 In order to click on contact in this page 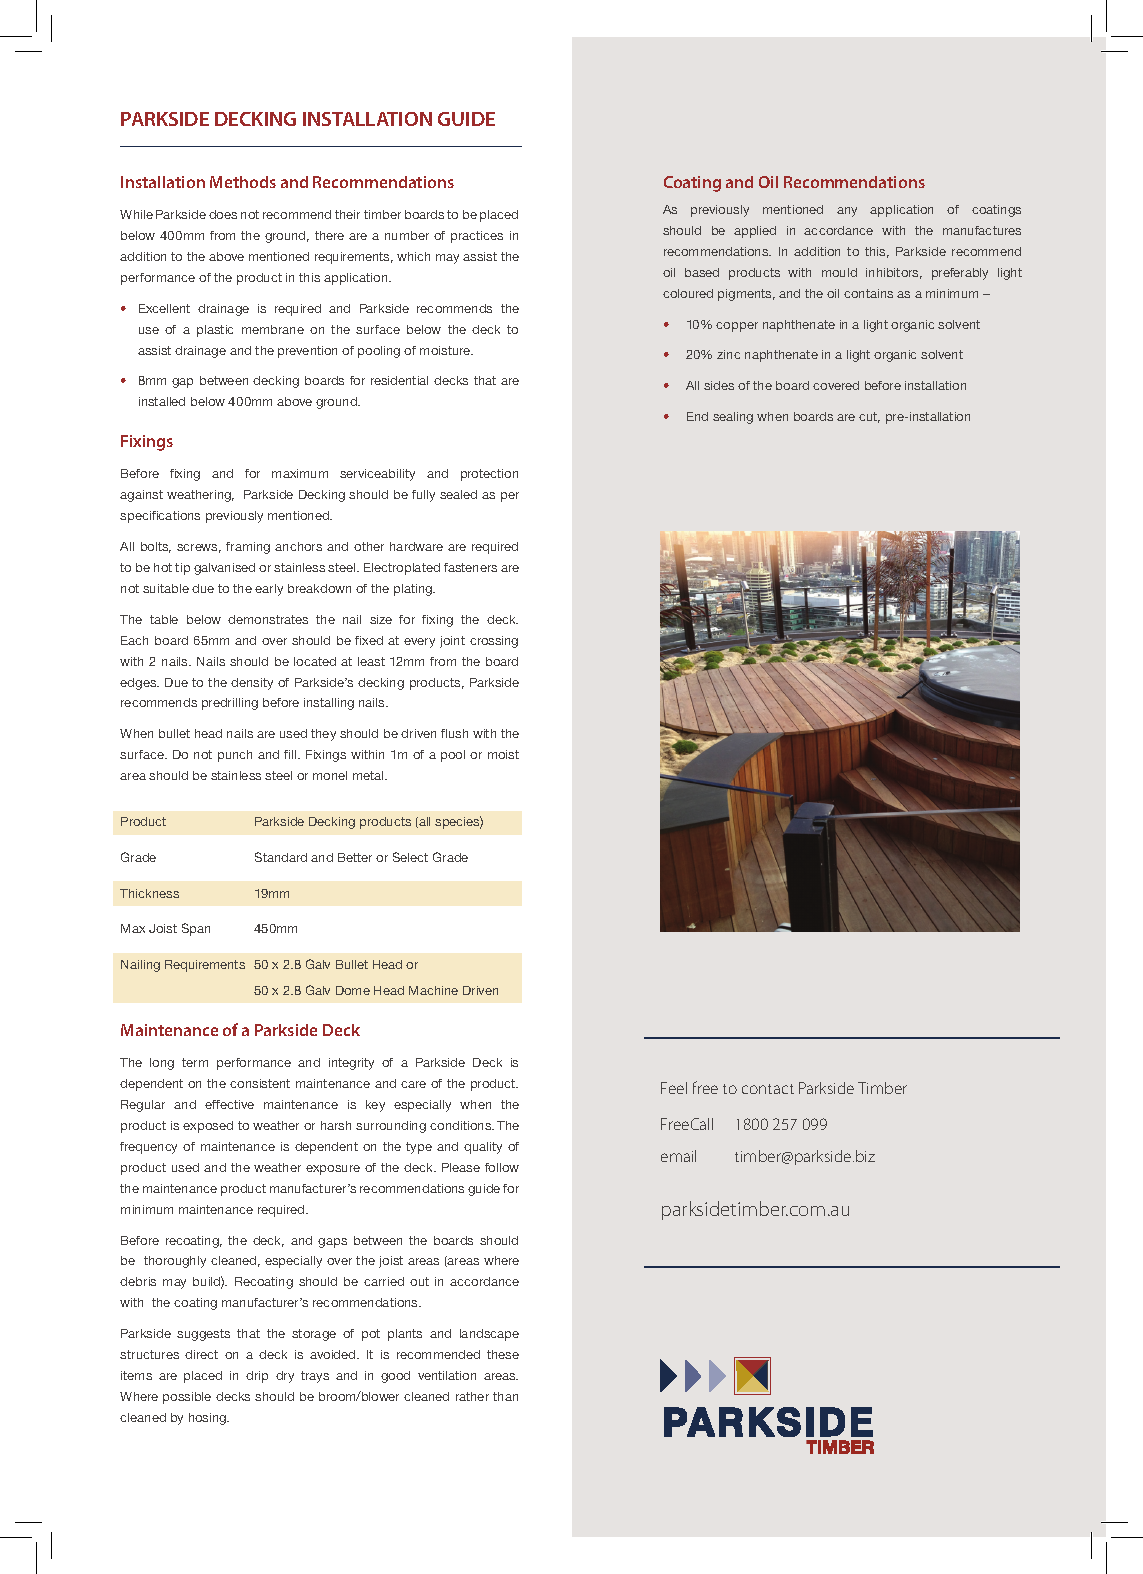, I will do `click(768, 1089)`.
